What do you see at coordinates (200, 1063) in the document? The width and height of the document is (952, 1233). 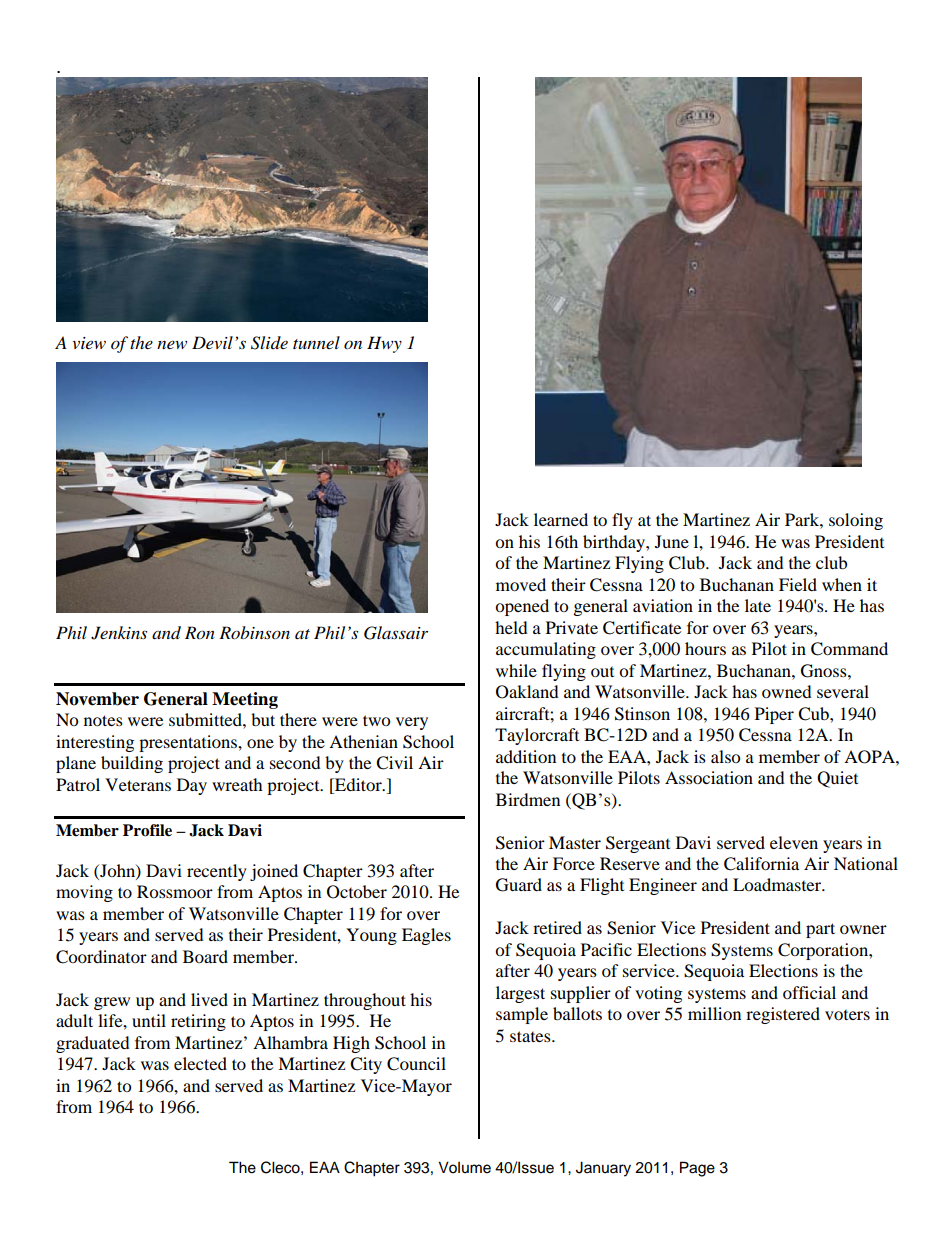 I see `elected` at bounding box center [200, 1063].
